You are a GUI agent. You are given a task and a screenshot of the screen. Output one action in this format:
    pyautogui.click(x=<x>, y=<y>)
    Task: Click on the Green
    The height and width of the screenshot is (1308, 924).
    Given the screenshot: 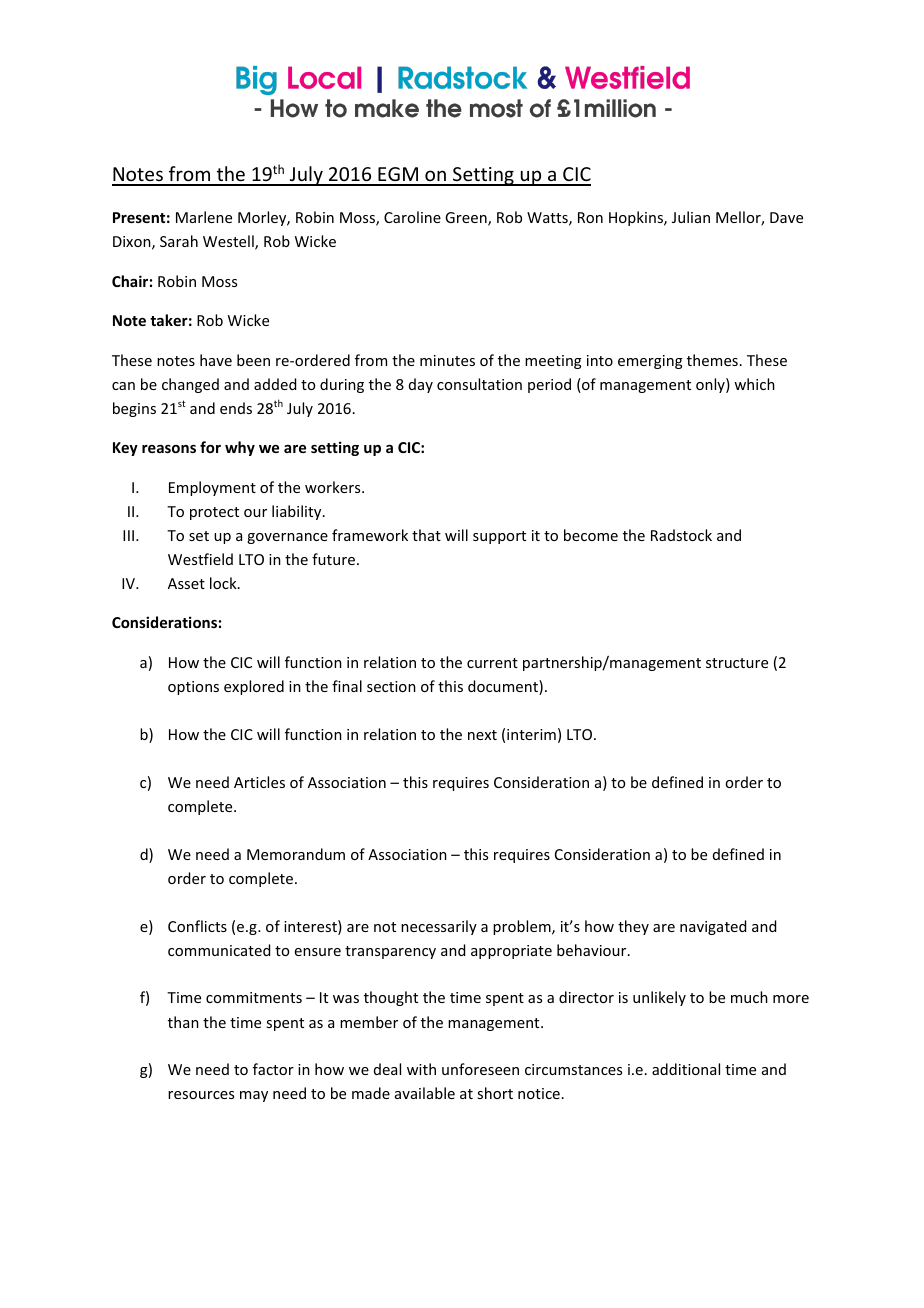 What is the action you would take?
    pyautogui.click(x=467, y=219)
